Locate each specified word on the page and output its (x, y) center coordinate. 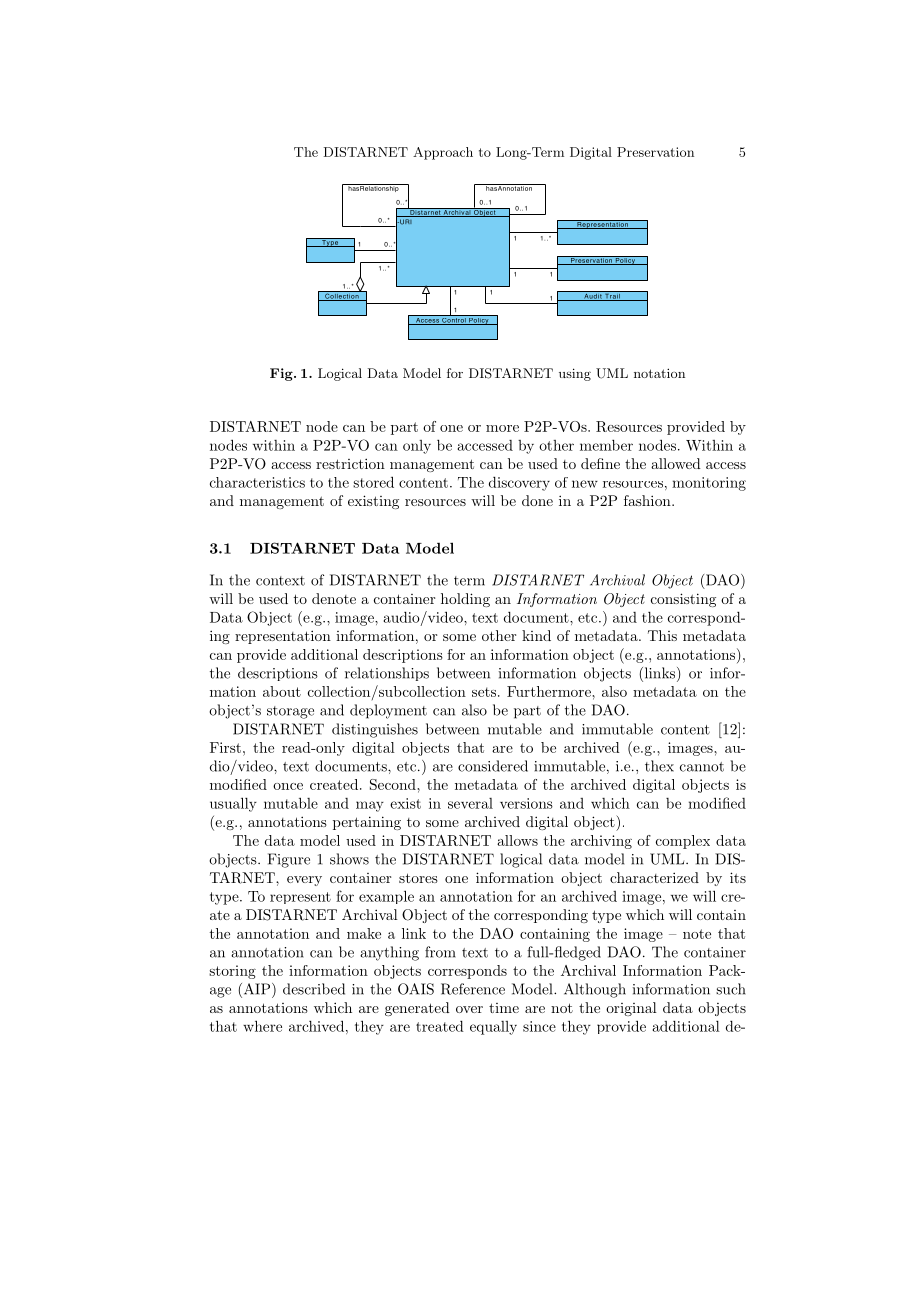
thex (659, 766)
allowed (676, 463)
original (631, 1009)
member (606, 445)
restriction (350, 463)
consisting (683, 600)
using (575, 374)
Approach (443, 153)
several (470, 803)
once (288, 786)
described (314, 989)
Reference (473, 989)
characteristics (257, 482)
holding (465, 600)
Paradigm (316, 150)
